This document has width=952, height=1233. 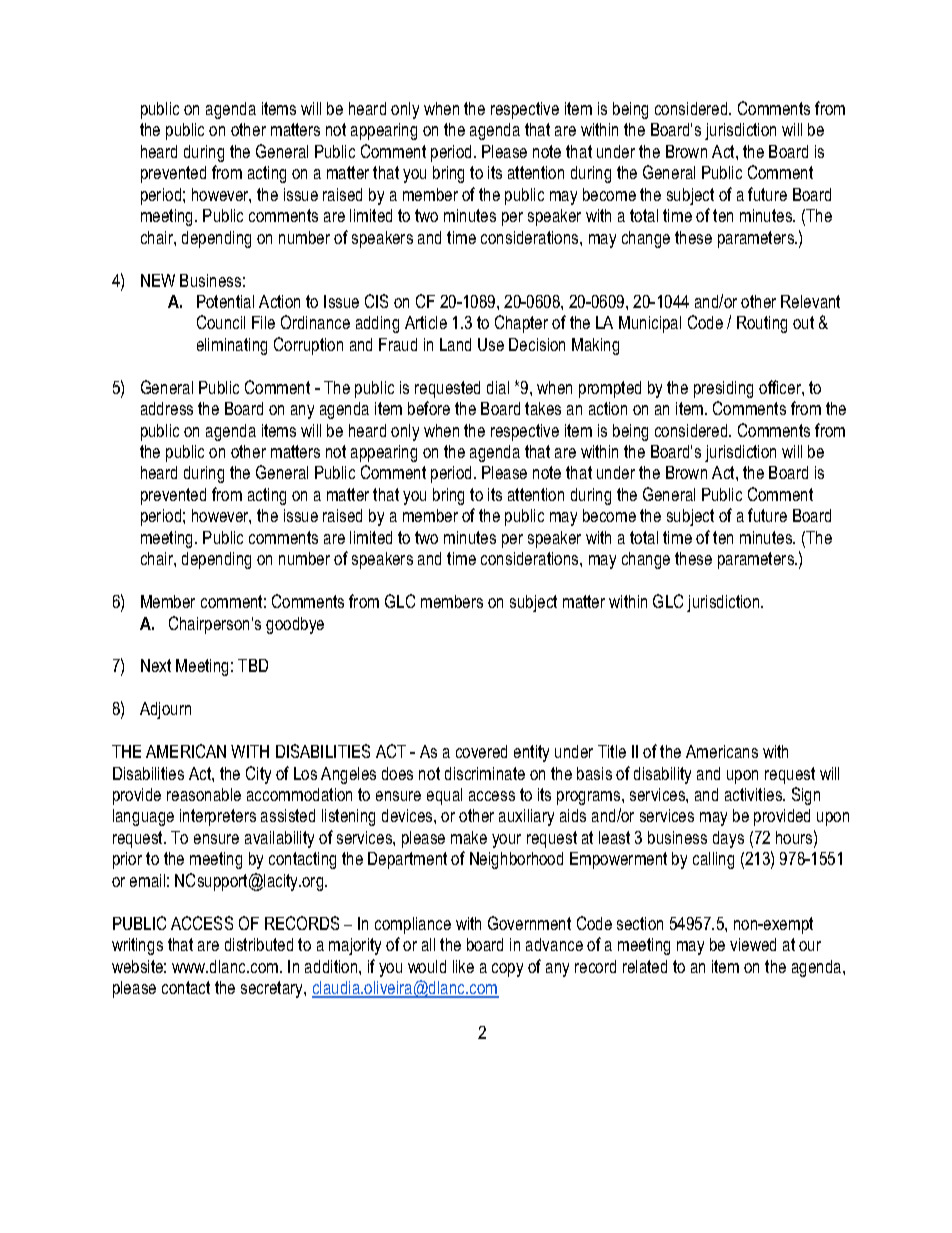 What do you see at coordinates (218, 817) in the document?
I see `interpreters` at bounding box center [218, 817].
